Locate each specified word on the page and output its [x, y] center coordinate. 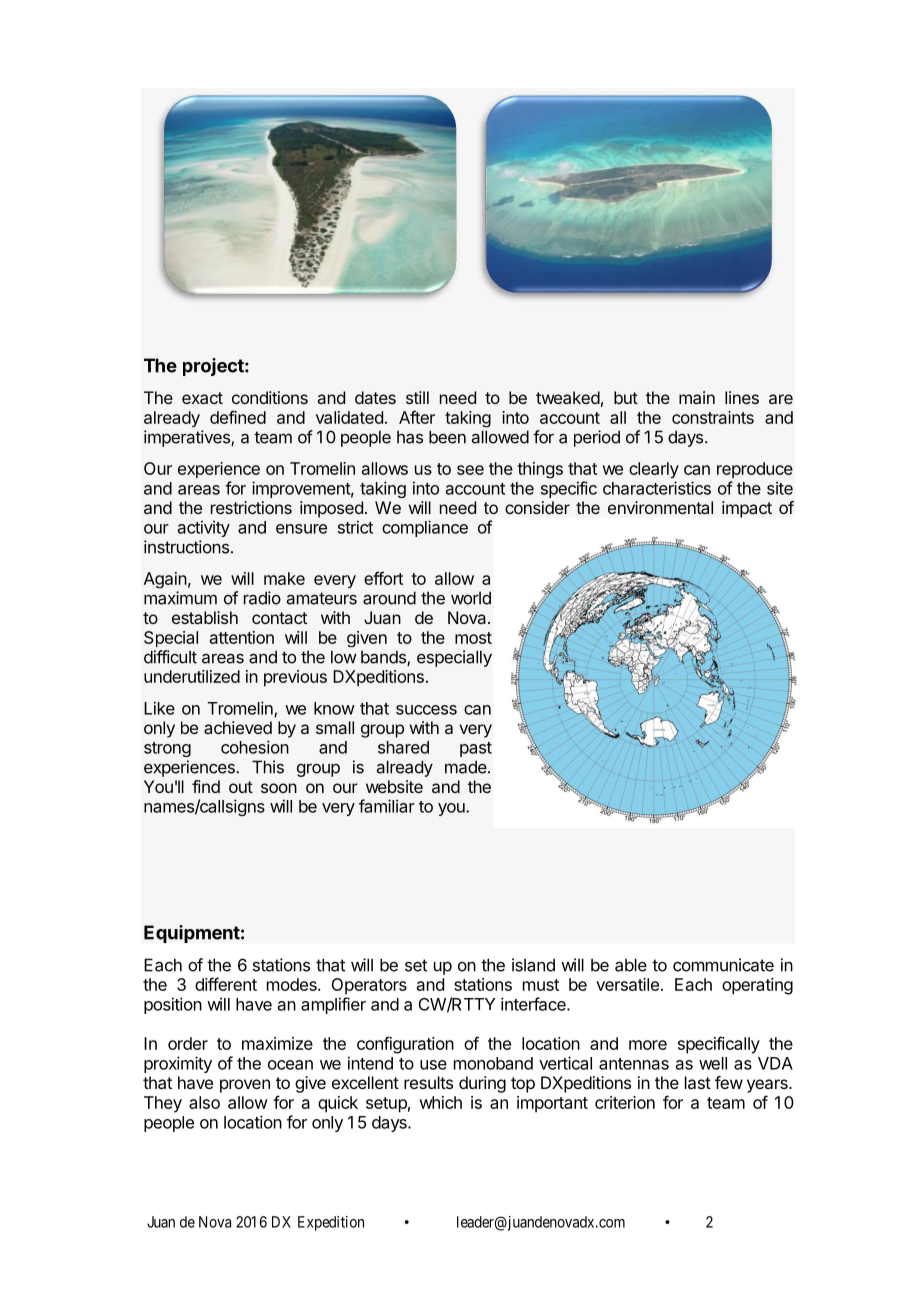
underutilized [192, 676]
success [426, 710]
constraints [713, 417]
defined [238, 417]
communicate [723, 965]
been [447, 437]
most [473, 638]
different [226, 984]
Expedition [331, 1223]
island [533, 965]
